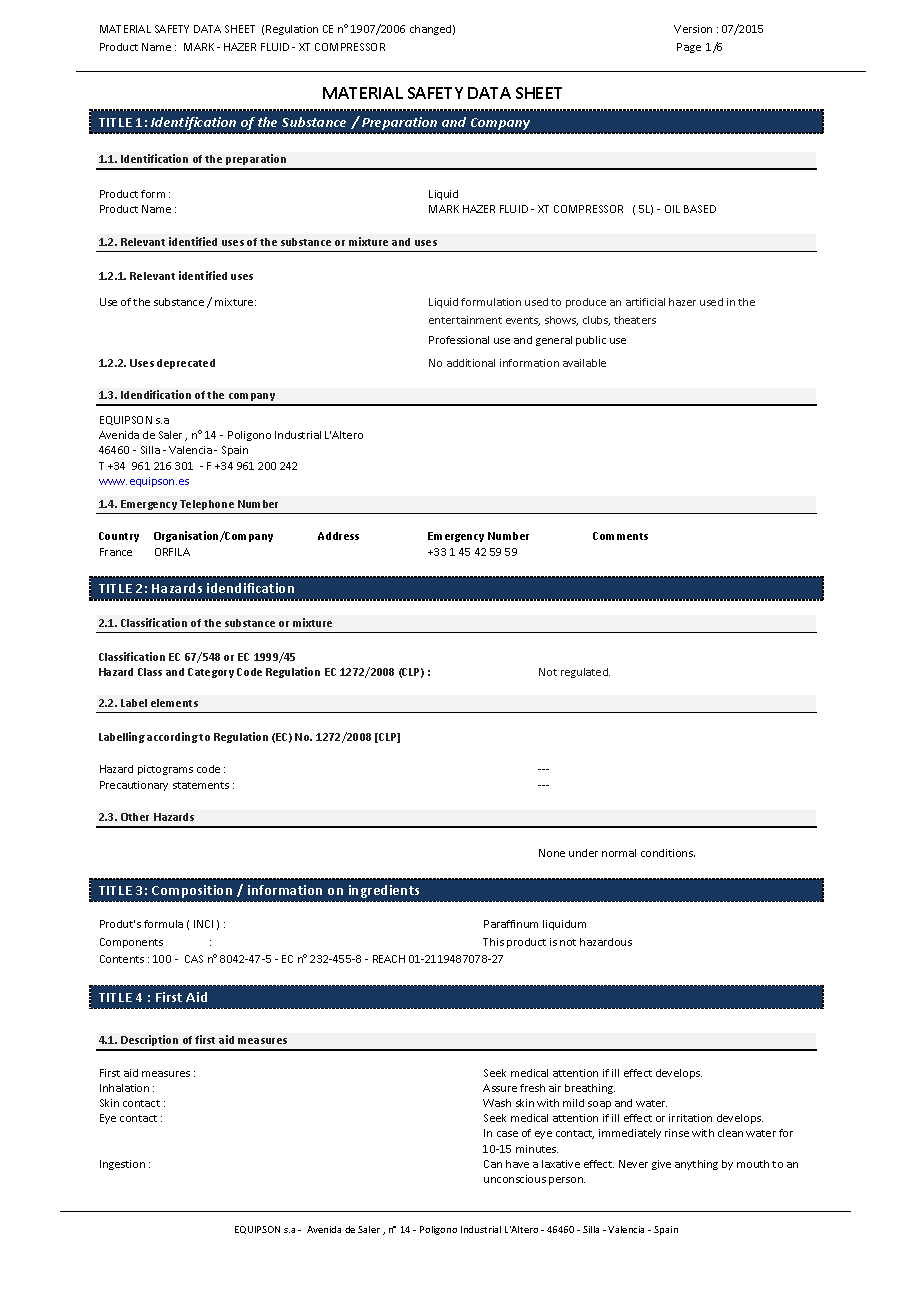 The height and width of the document is (1308, 924). Describe the element at coordinates (207, 505) in the document. I see `Telephone` at that location.
